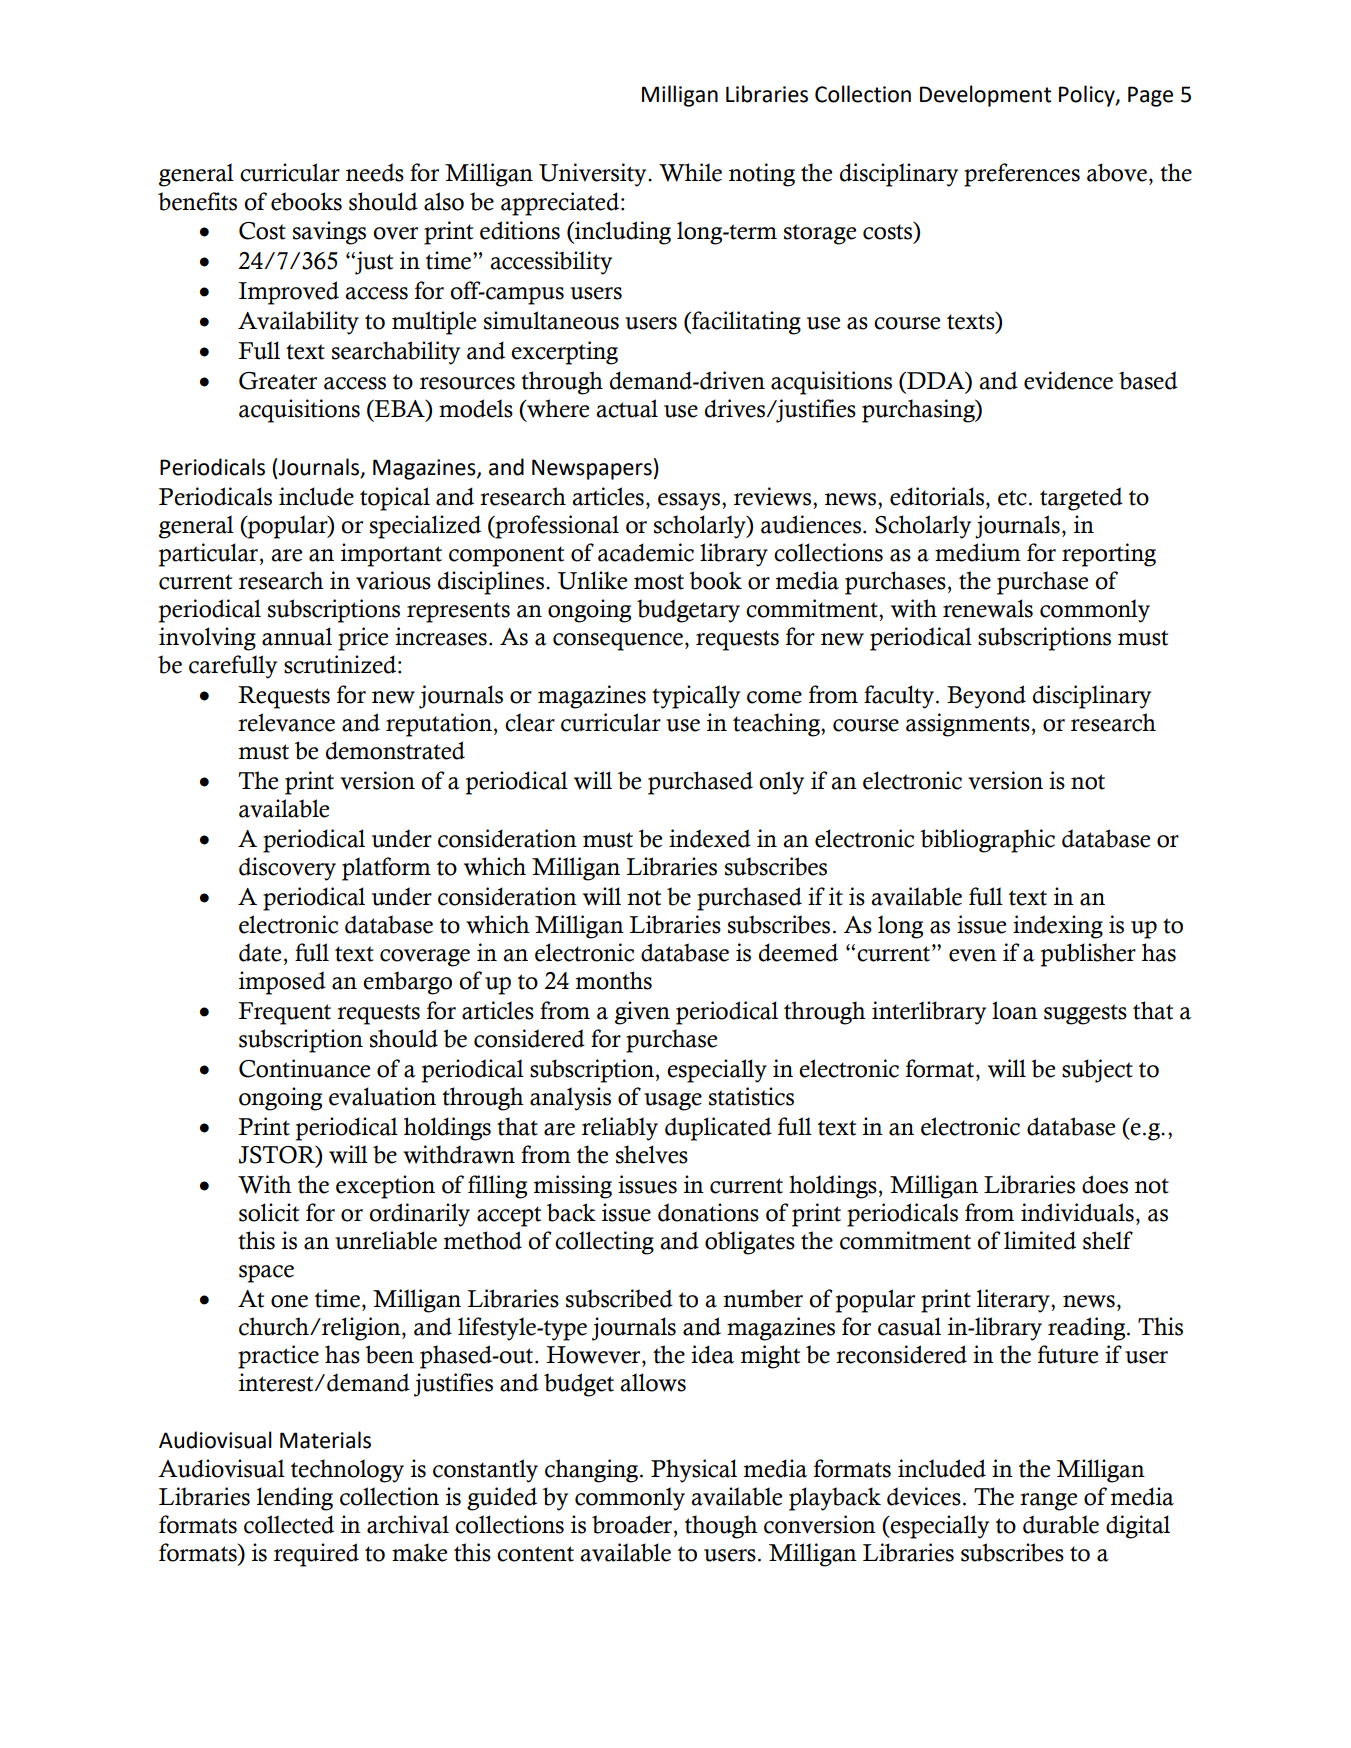 This page has height=1748, width=1351. What do you see at coordinates (710, 838) in the page?
I see `indexed` at bounding box center [710, 838].
